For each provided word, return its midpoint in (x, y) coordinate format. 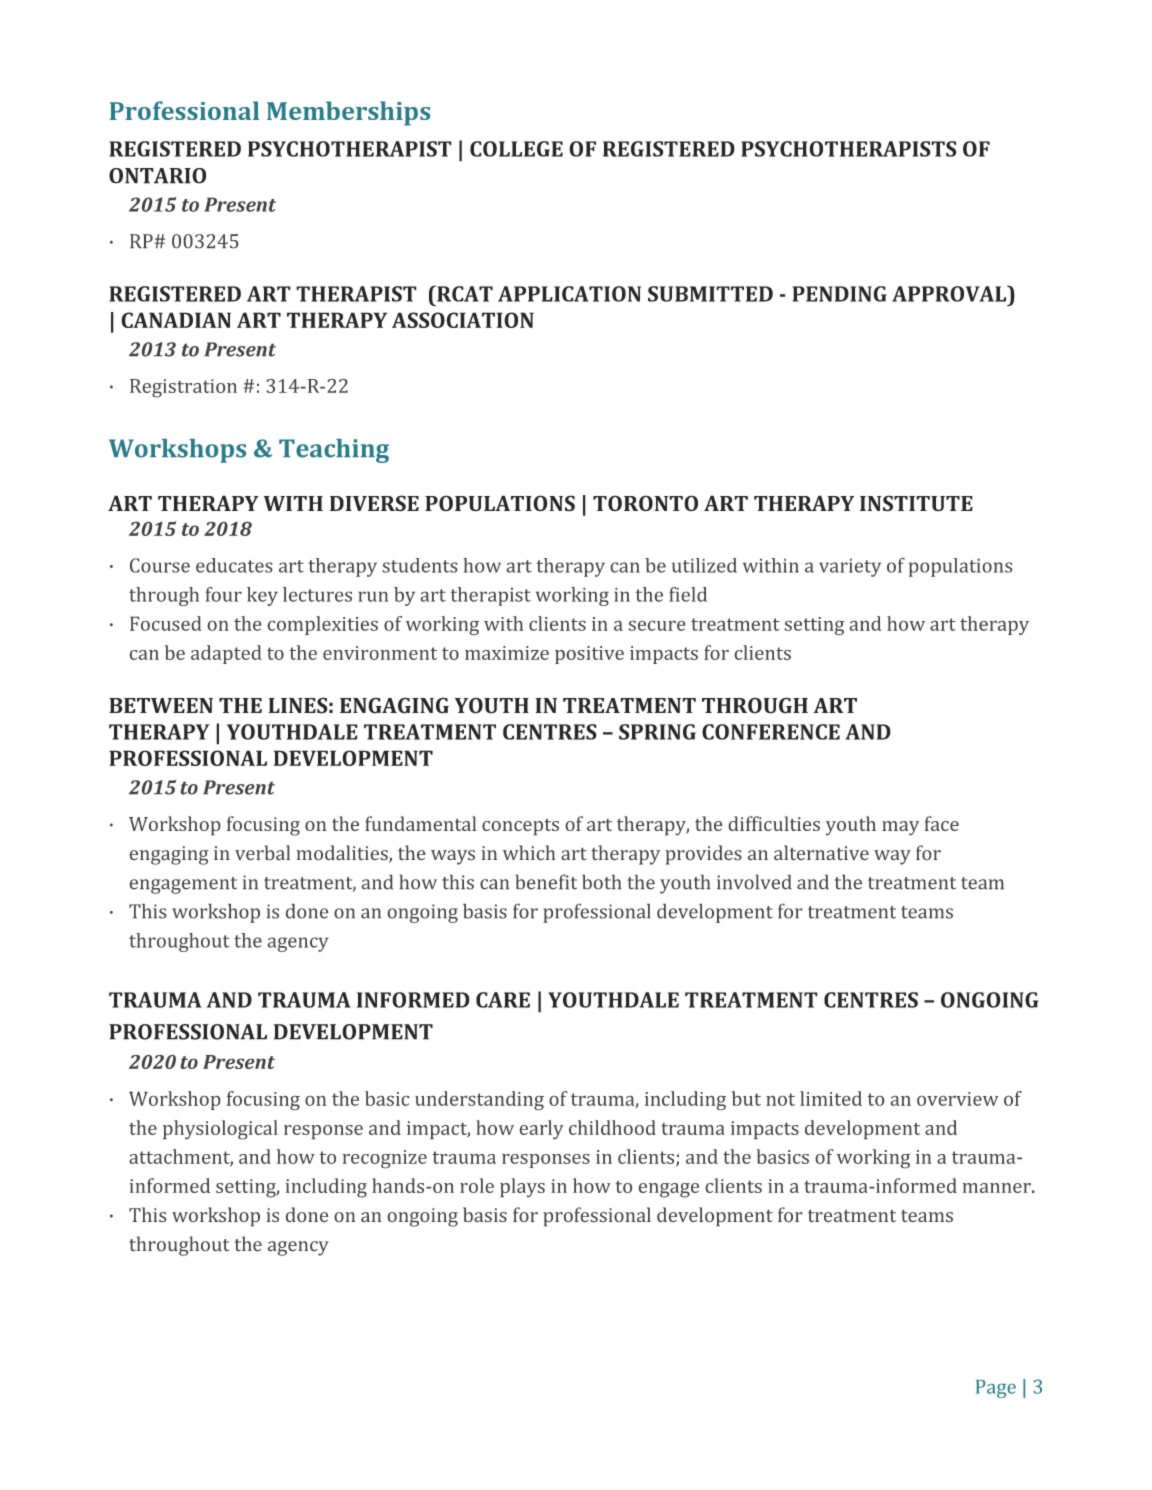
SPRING (657, 732)
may (900, 828)
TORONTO (645, 503)
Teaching (334, 451)
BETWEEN (161, 705)
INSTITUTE (916, 503)
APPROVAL (950, 293)
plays (522, 1187)
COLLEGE (516, 149)
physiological (220, 1130)
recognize (384, 1159)
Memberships (348, 113)
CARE (503, 1000)
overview (957, 1099)
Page (996, 1389)
